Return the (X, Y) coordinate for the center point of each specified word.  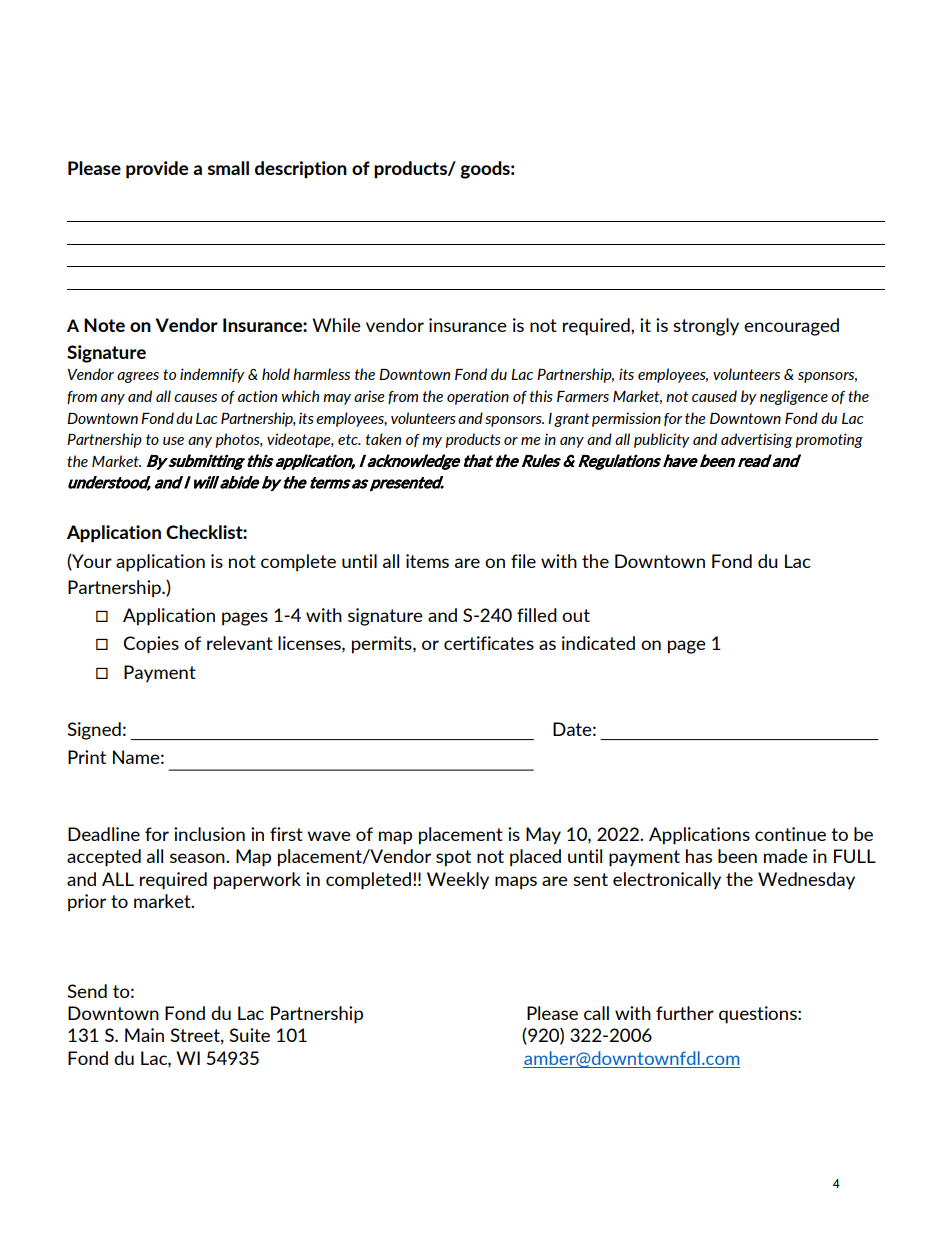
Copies (151, 645)
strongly (706, 327)
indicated (598, 643)
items (427, 561)
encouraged (791, 327)
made (786, 856)
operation (478, 397)
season (198, 858)
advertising (756, 440)
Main (144, 1035)
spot (453, 858)
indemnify (212, 375)
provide (157, 170)
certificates (489, 643)
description (301, 170)
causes (195, 398)
